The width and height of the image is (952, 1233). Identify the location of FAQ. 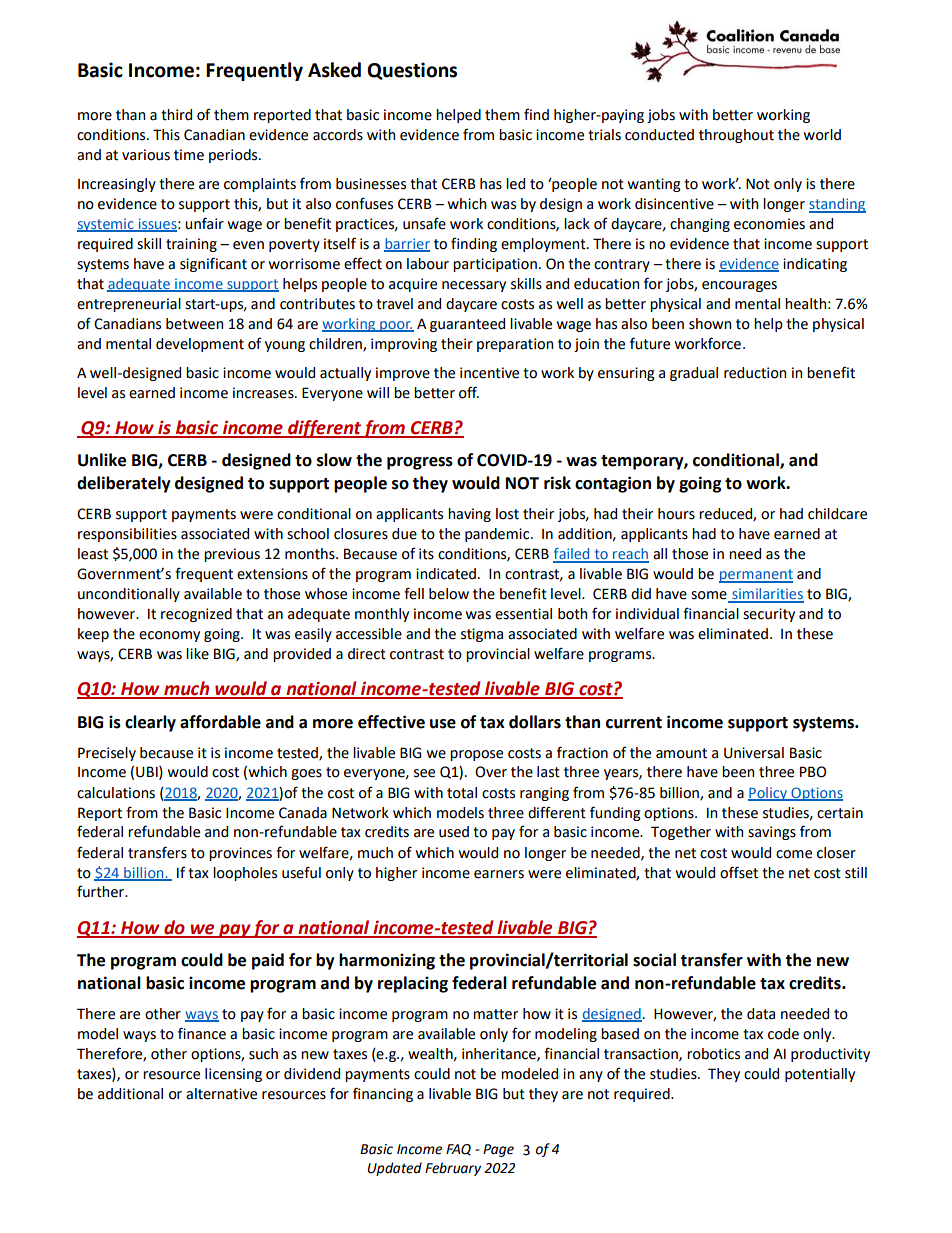
(458, 1150).
